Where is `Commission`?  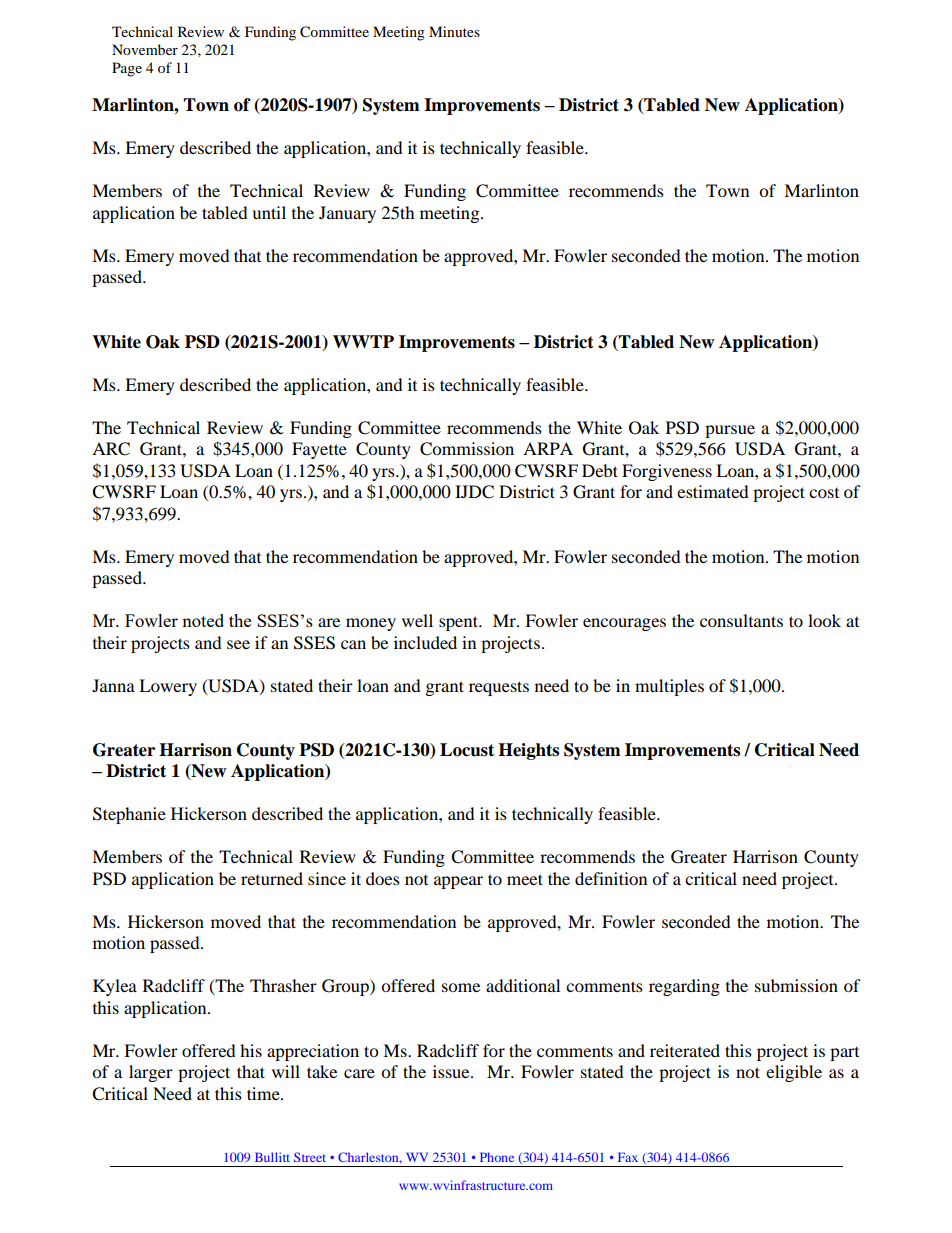
Commission is located at coordinates (467, 449).
